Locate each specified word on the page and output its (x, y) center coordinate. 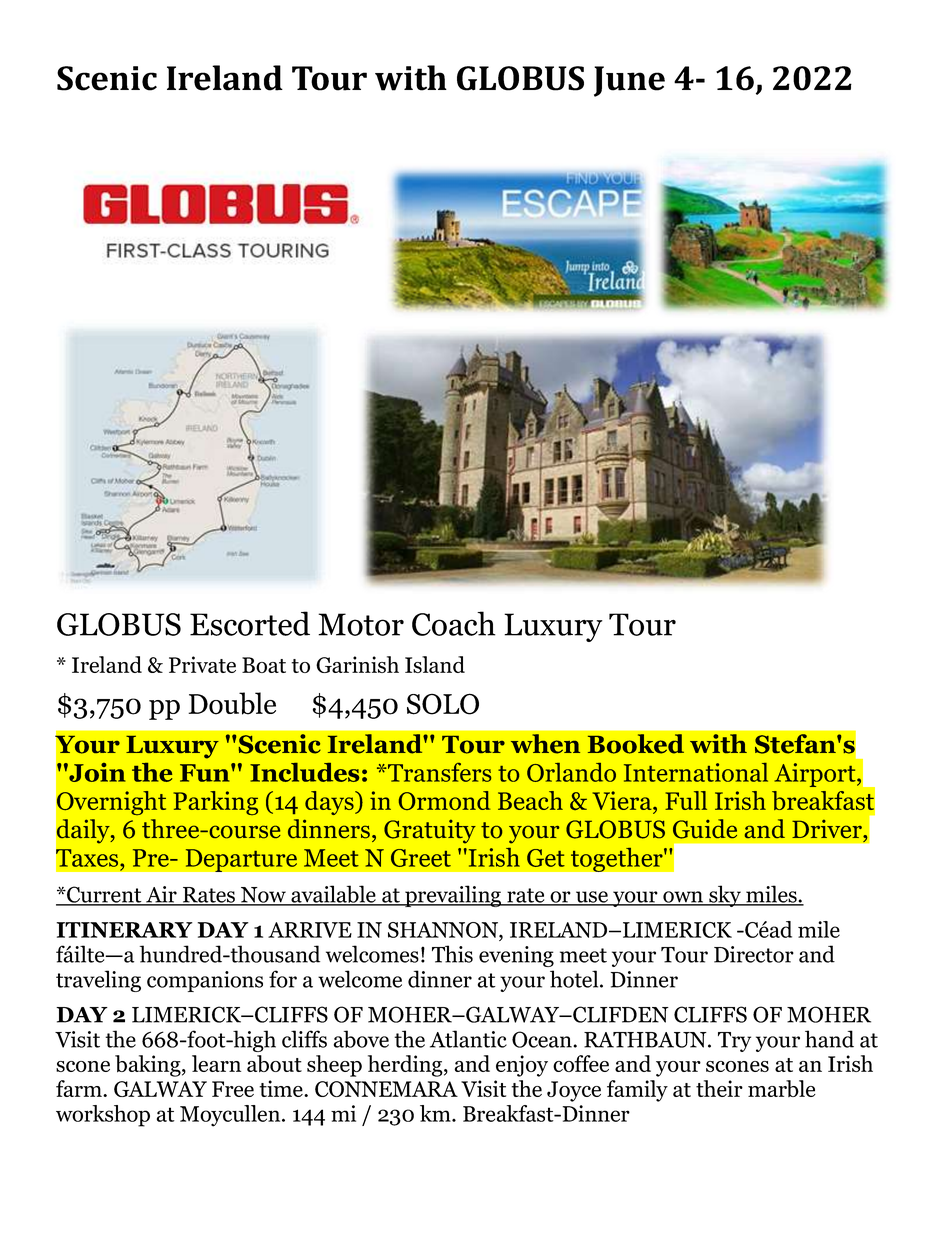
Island (435, 664)
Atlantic (468, 1039)
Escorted (250, 623)
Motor (361, 624)
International (696, 772)
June (629, 81)
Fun (206, 773)
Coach (454, 623)
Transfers (438, 772)
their (719, 1088)
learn (216, 1063)
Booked (636, 744)
